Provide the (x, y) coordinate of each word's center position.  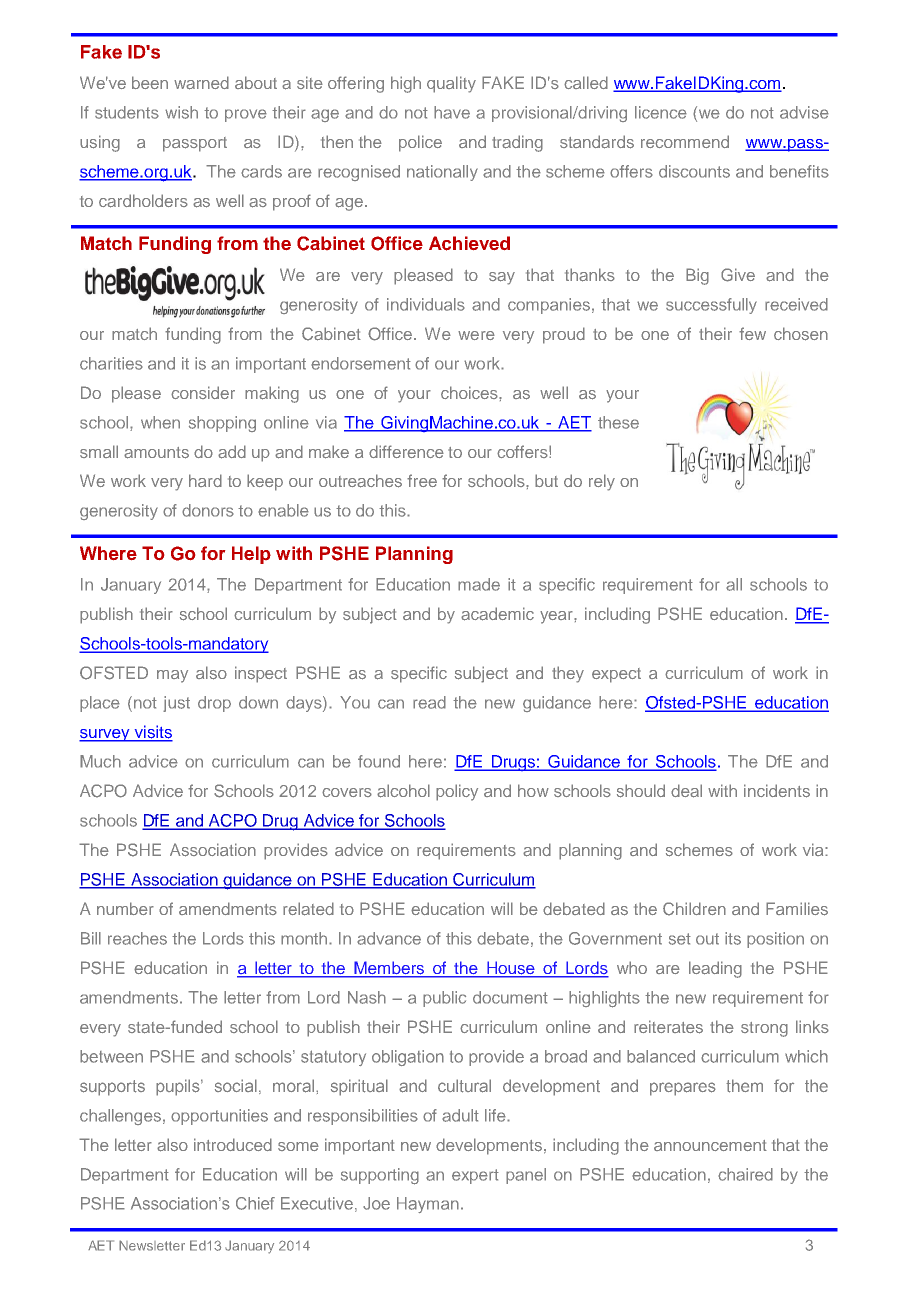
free (422, 480)
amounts (156, 453)
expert (475, 1176)
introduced (233, 1144)
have (452, 112)
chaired (745, 1174)
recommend (685, 141)
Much (100, 761)
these (618, 422)
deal (686, 791)
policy (457, 792)
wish (181, 112)
